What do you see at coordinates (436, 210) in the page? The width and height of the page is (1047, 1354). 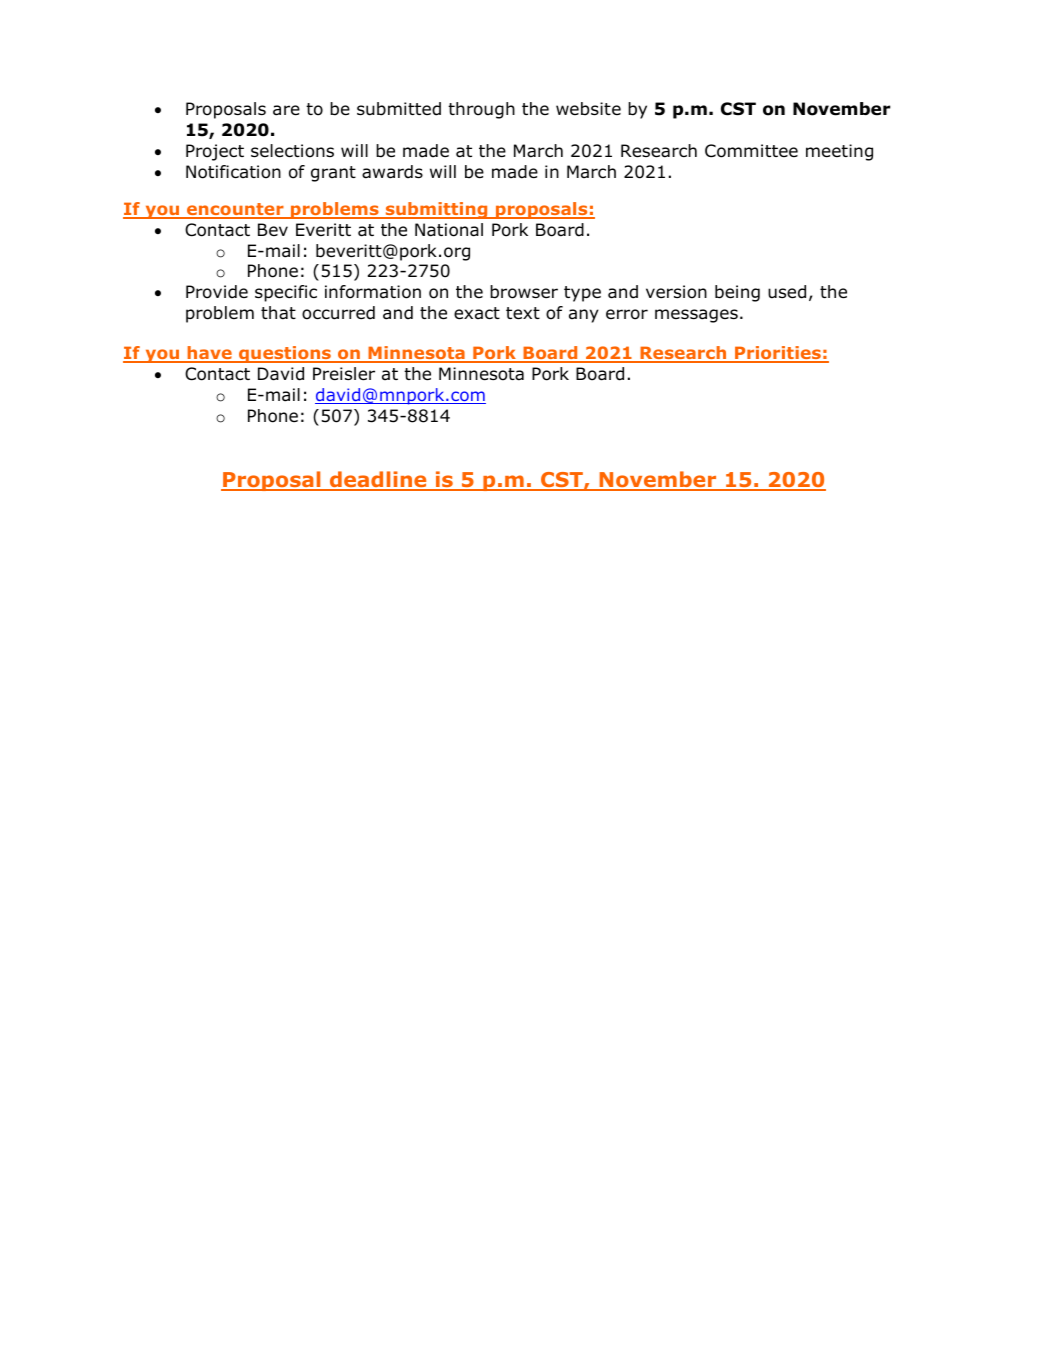 I see `submitting` at bounding box center [436, 210].
